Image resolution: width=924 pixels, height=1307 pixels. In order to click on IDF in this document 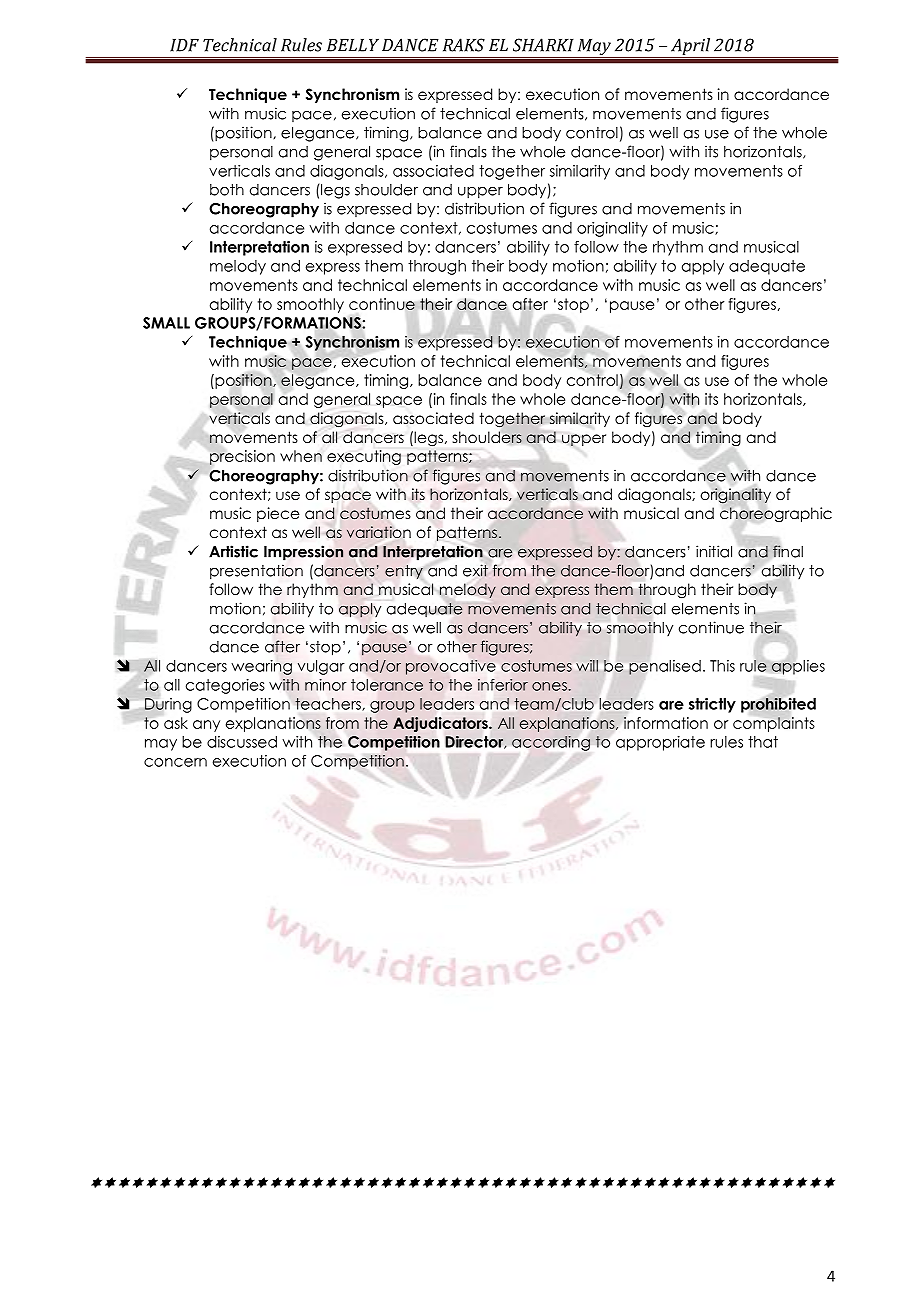, I will do `click(184, 45)`.
